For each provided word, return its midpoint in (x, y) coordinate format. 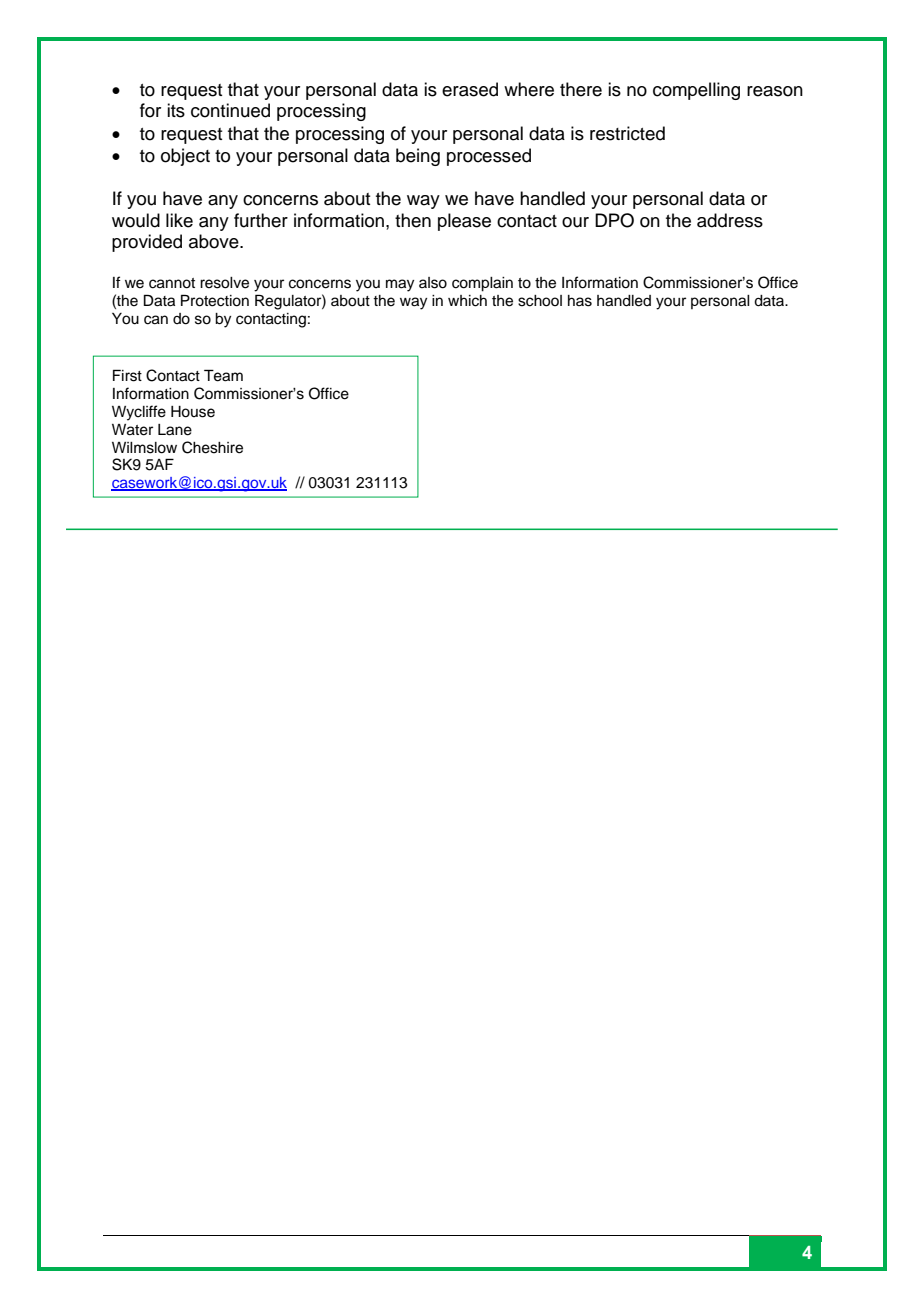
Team (223, 375)
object (185, 157)
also (433, 283)
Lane (175, 430)
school (540, 301)
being (418, 157)
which (467, 301)
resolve (224, 283)
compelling (696, 91)
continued (230, 110)
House (193, 412)
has (580, 301)
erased (470, 89)
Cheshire (212, 447)
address (730, 220)
